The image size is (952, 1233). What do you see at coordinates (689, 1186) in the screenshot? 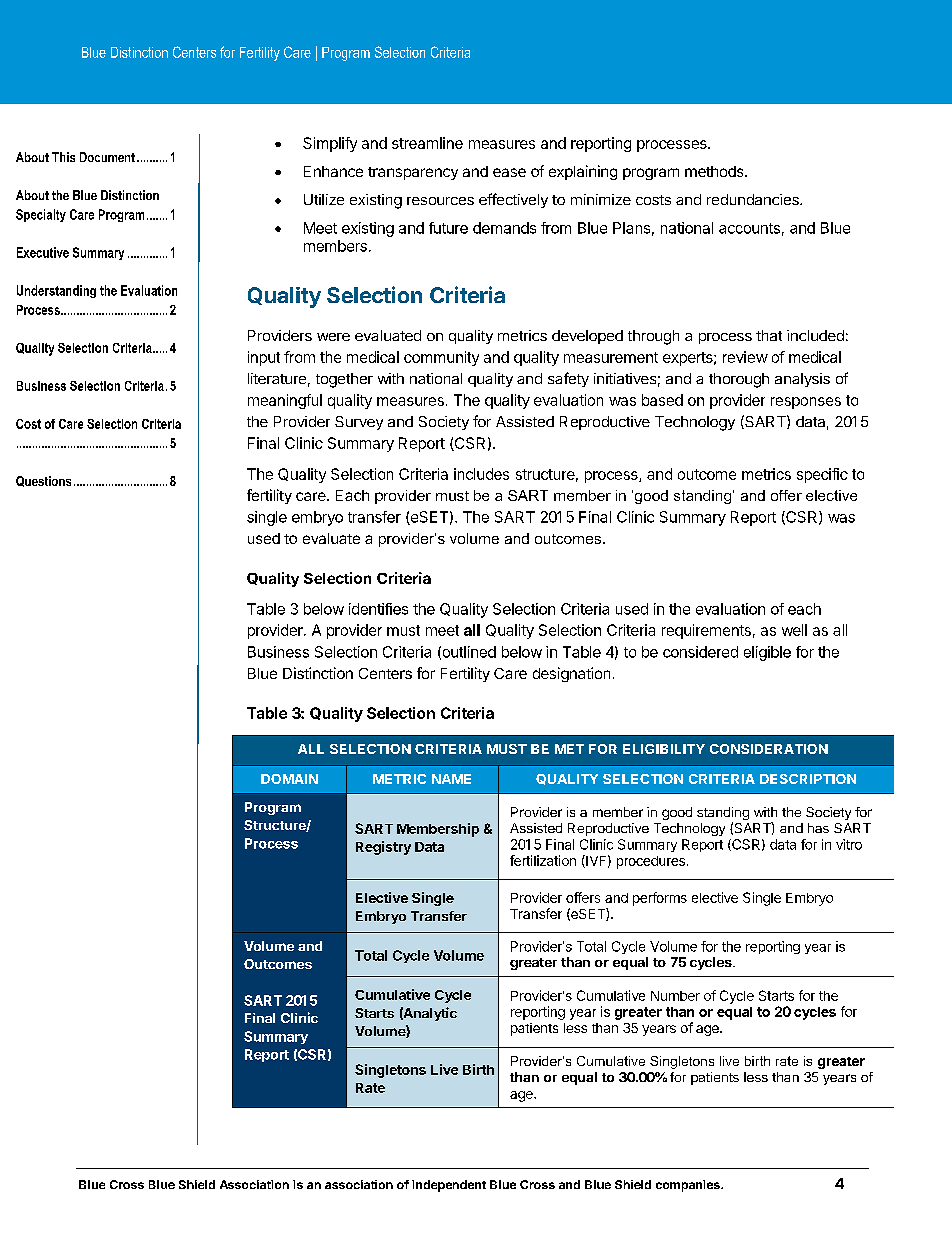
I see `companies` at bounding box center [689, 1186].
